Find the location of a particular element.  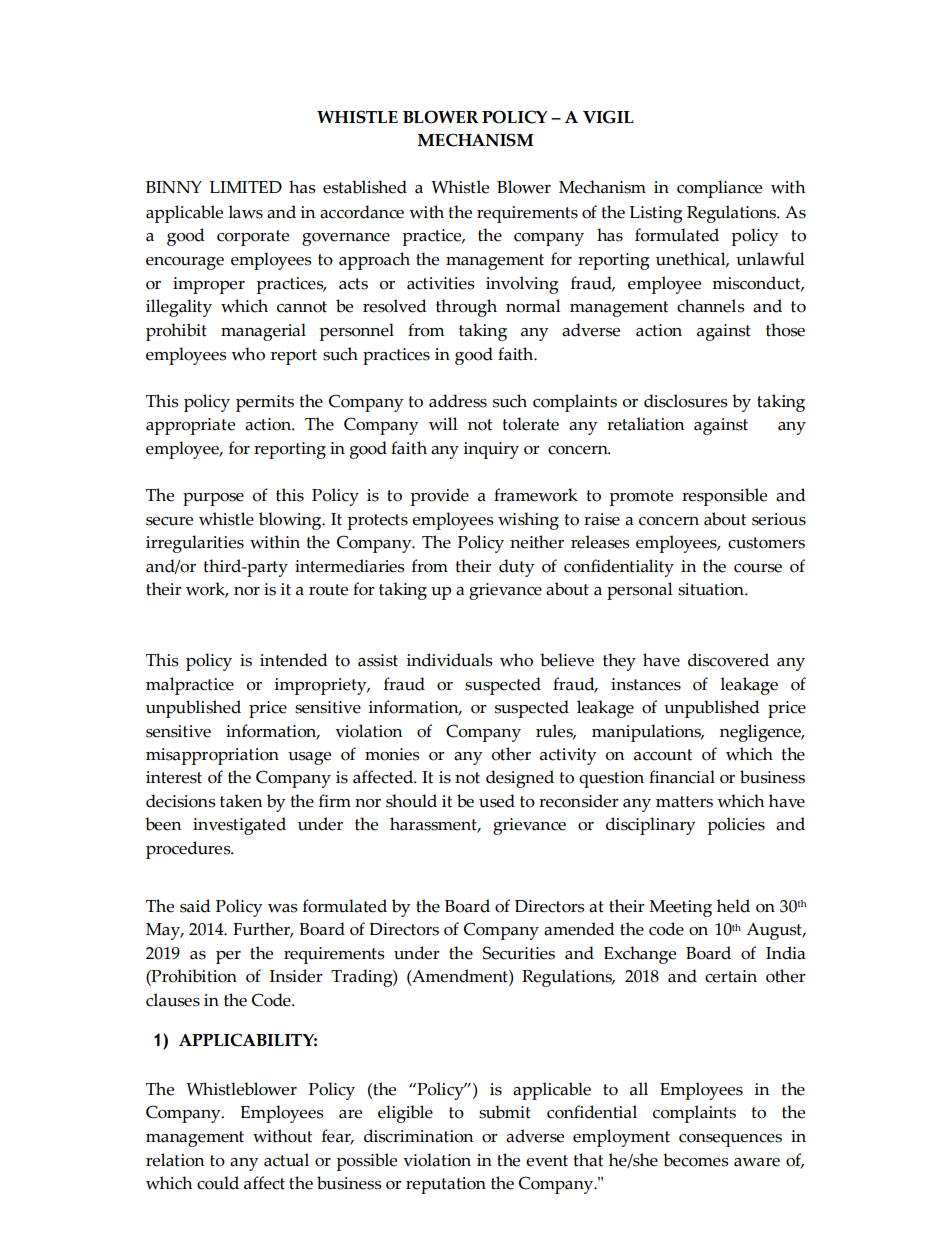

individuals is located at coordinates (449, 660).
